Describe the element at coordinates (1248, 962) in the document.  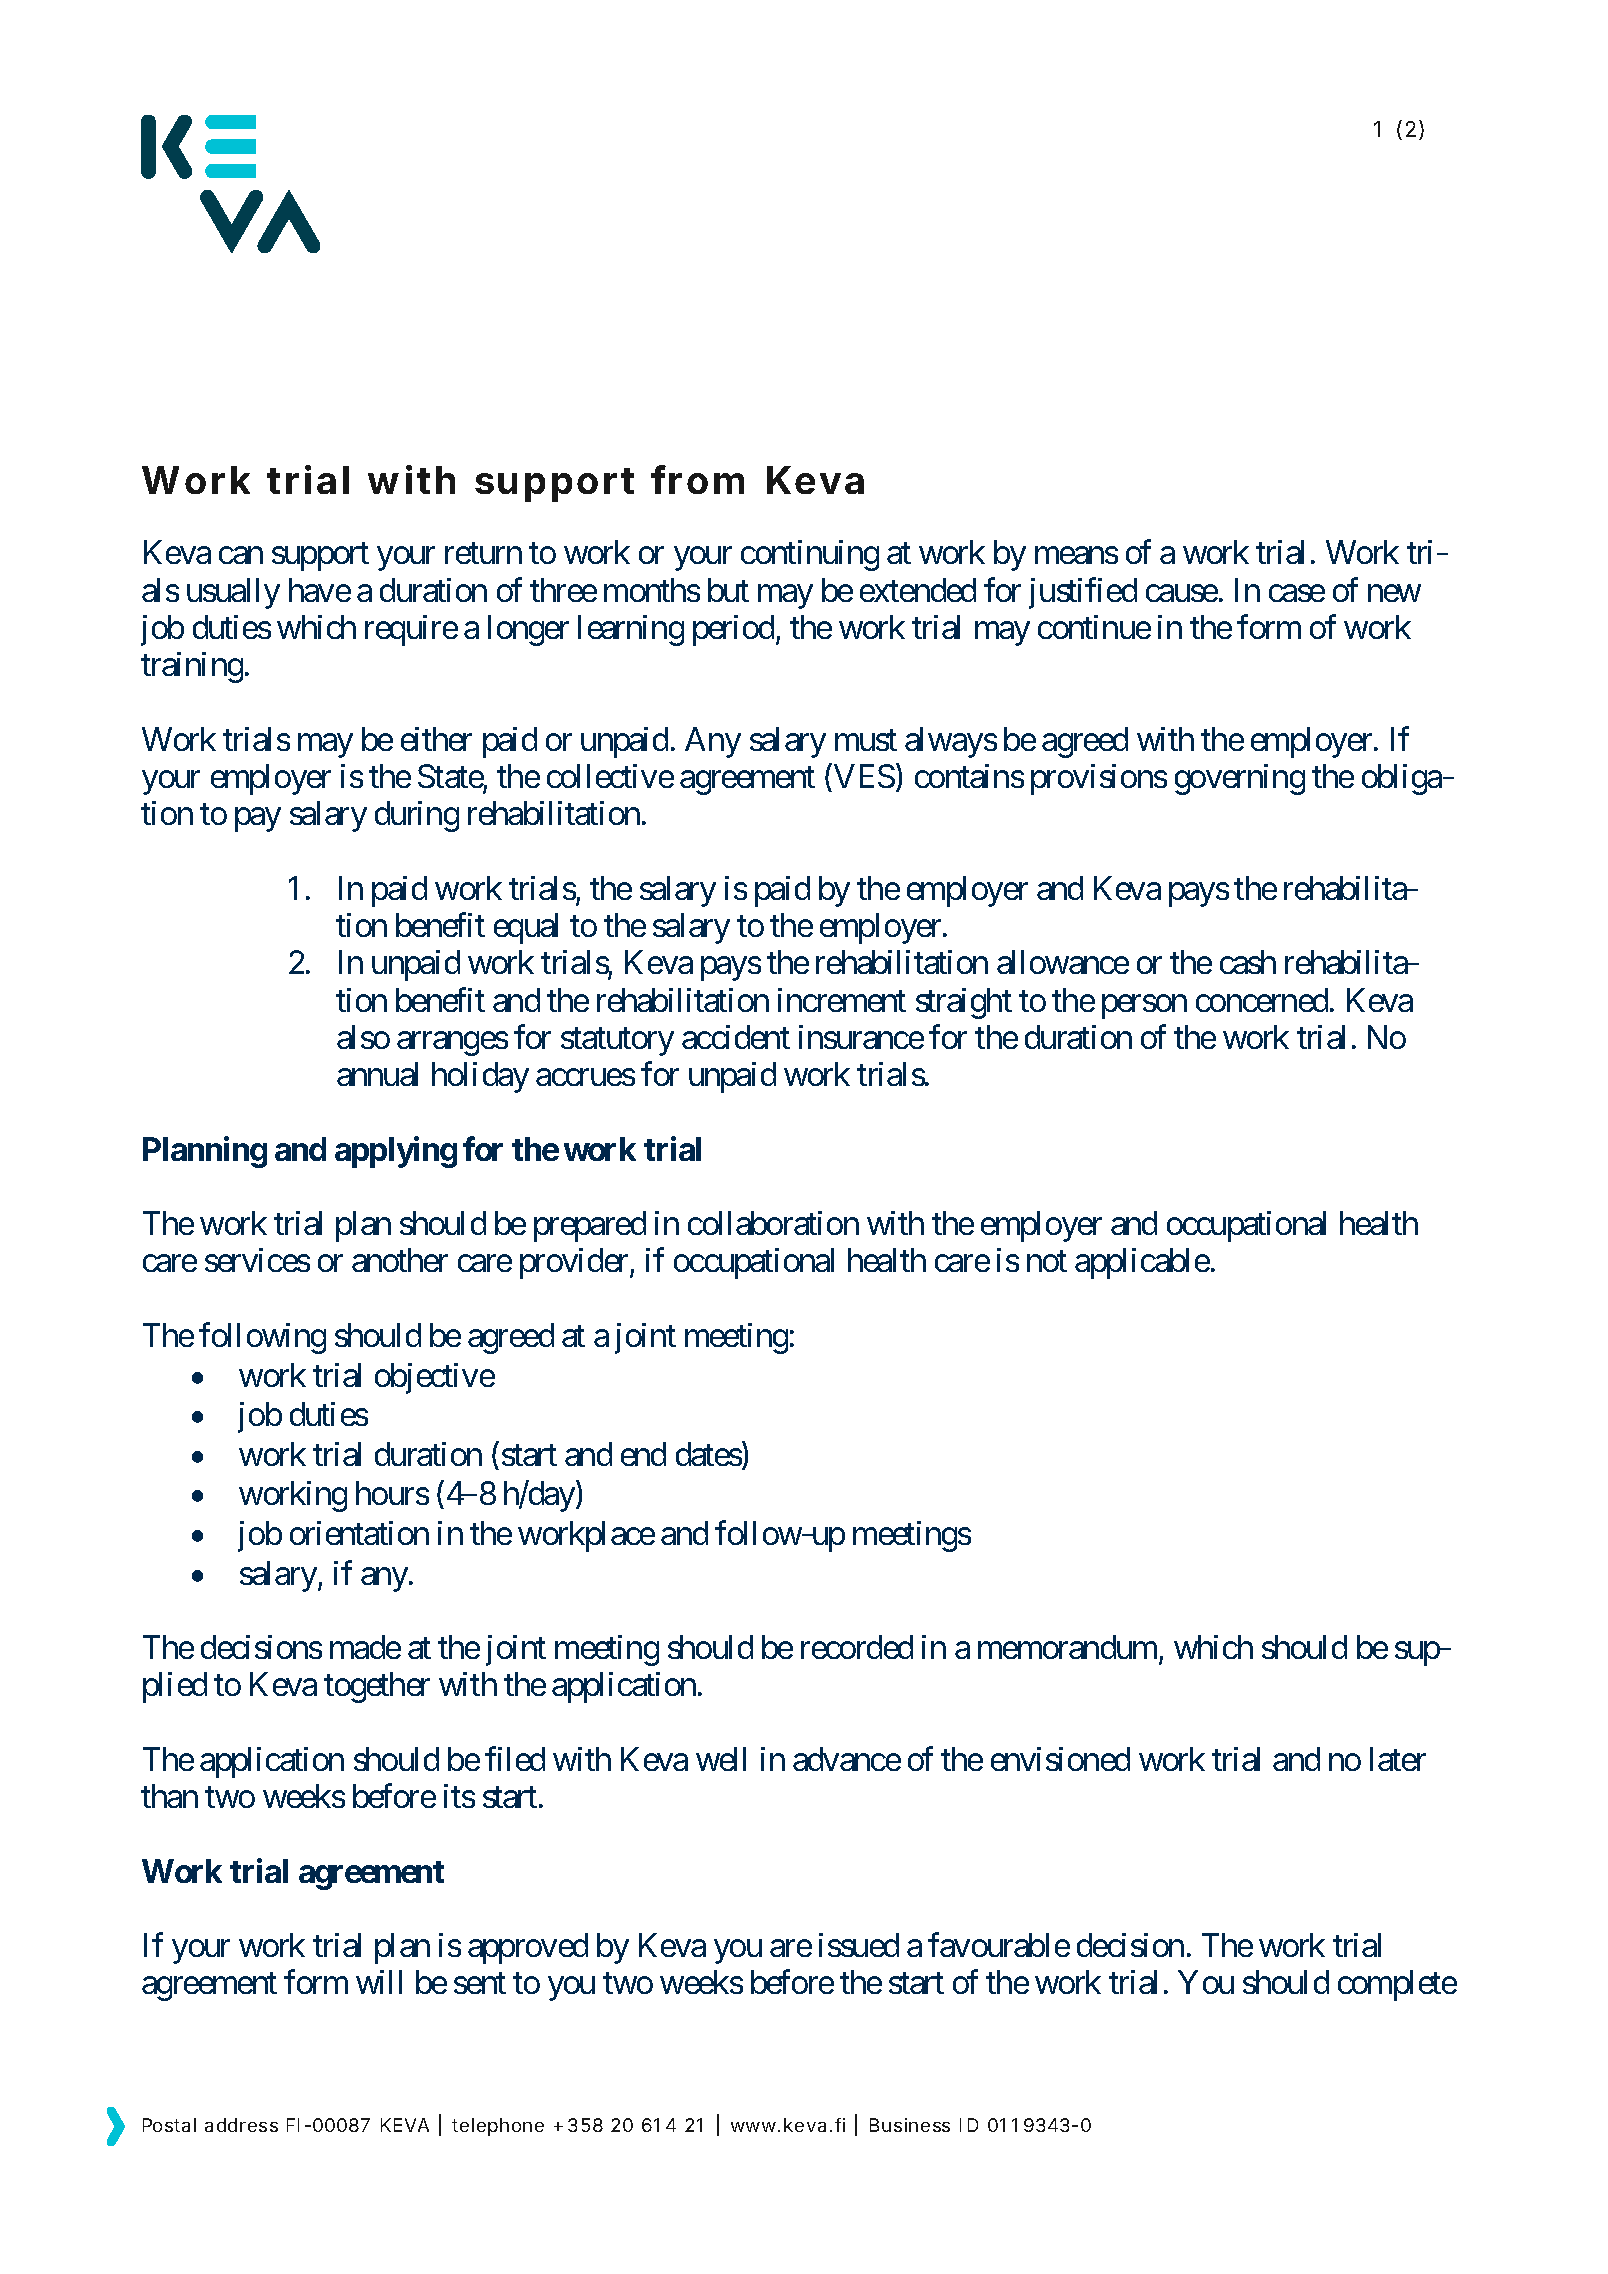
I see `cash` at that location.
